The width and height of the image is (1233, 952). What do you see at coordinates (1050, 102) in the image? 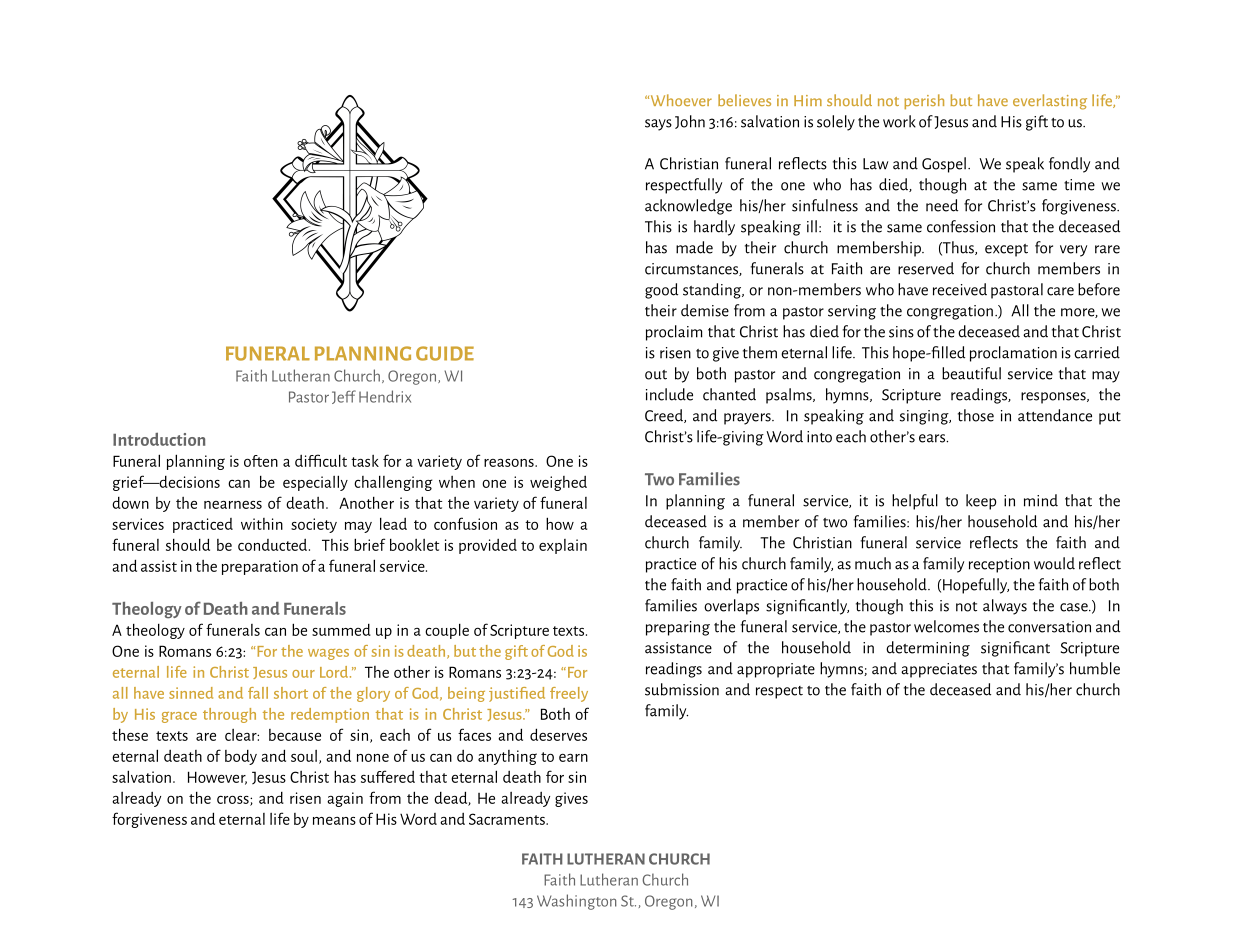
I see `everlasting` at bounding box center [1050, 102].
